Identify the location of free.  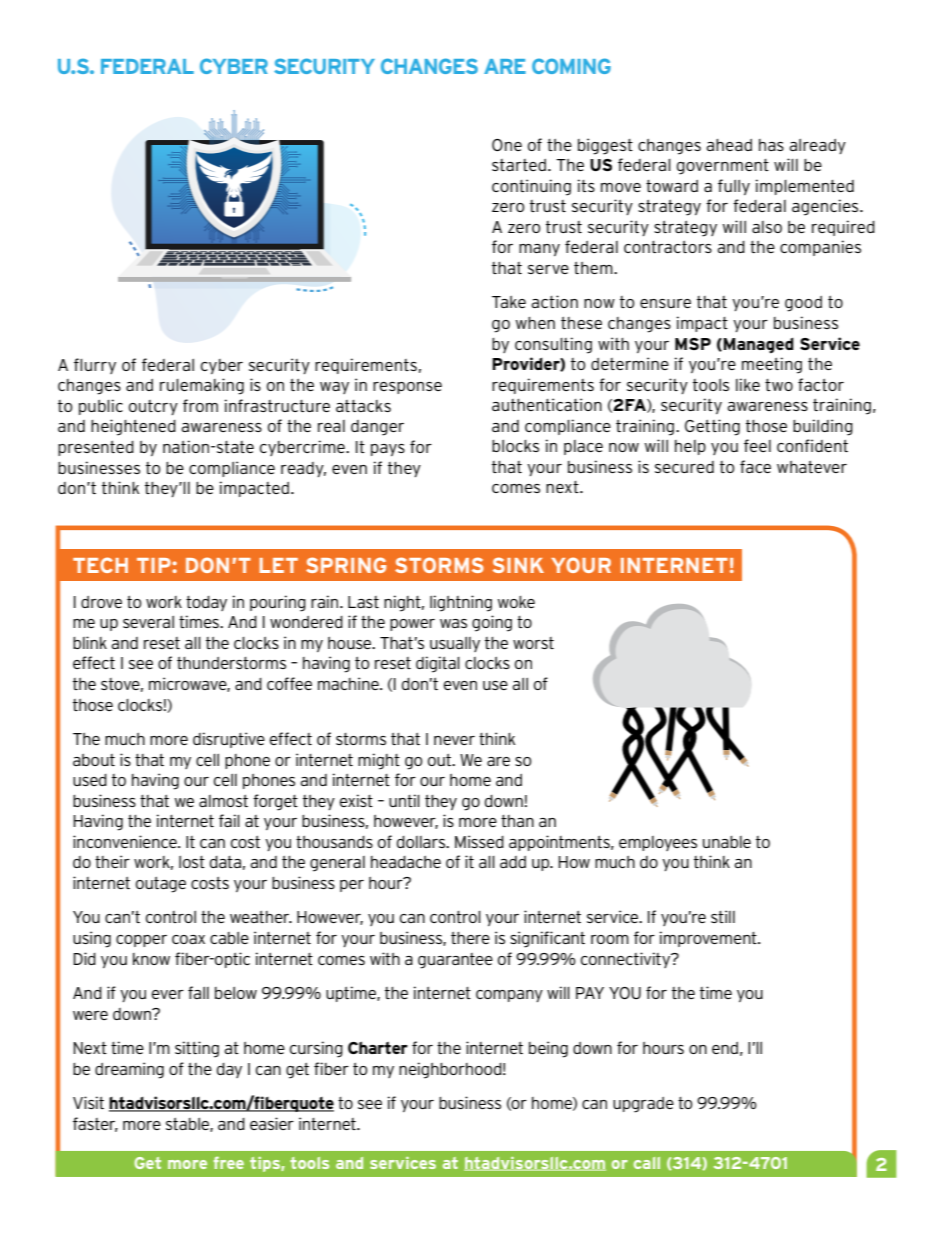
(229, 1162).
